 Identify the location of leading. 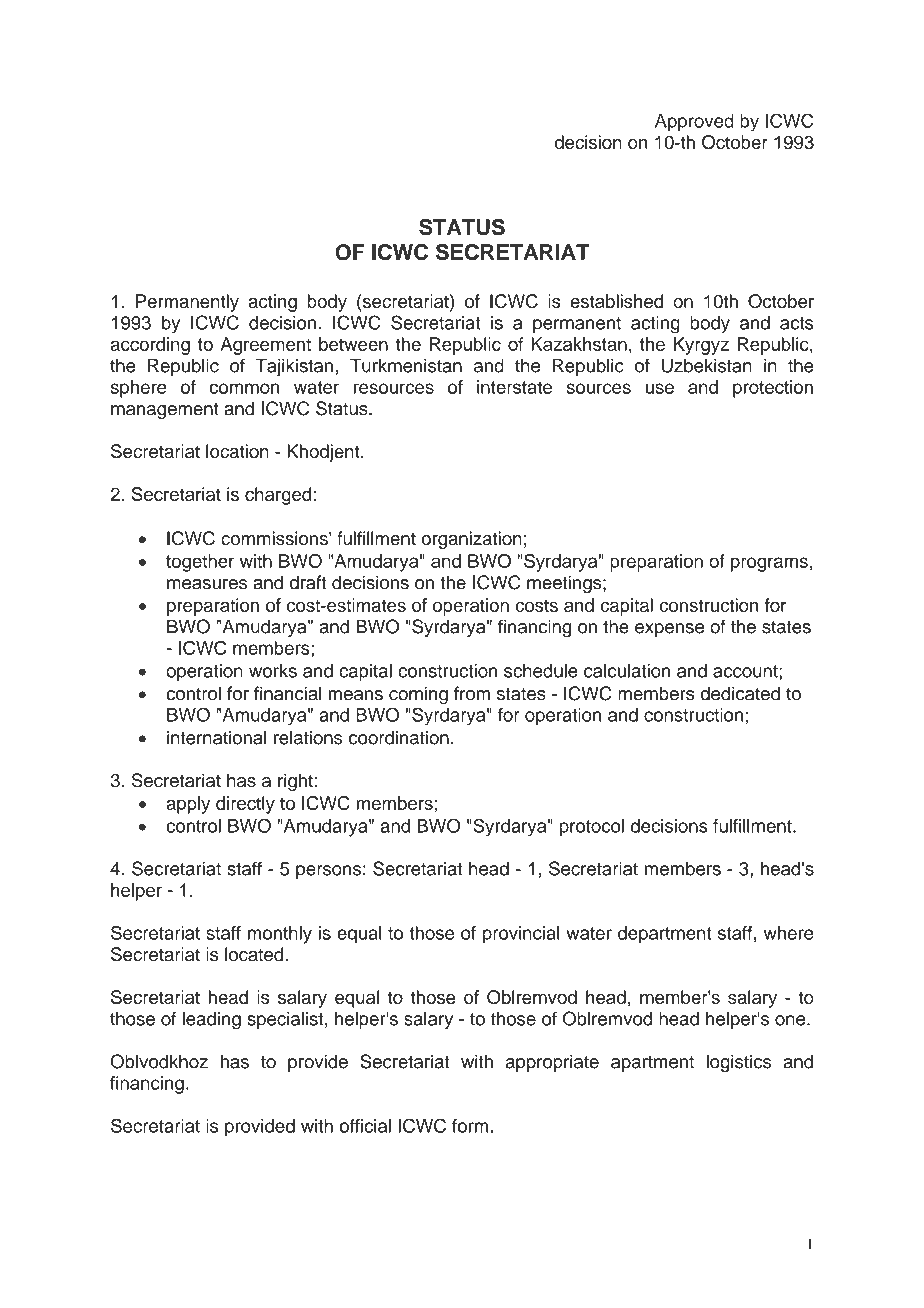
(211, 1020).
